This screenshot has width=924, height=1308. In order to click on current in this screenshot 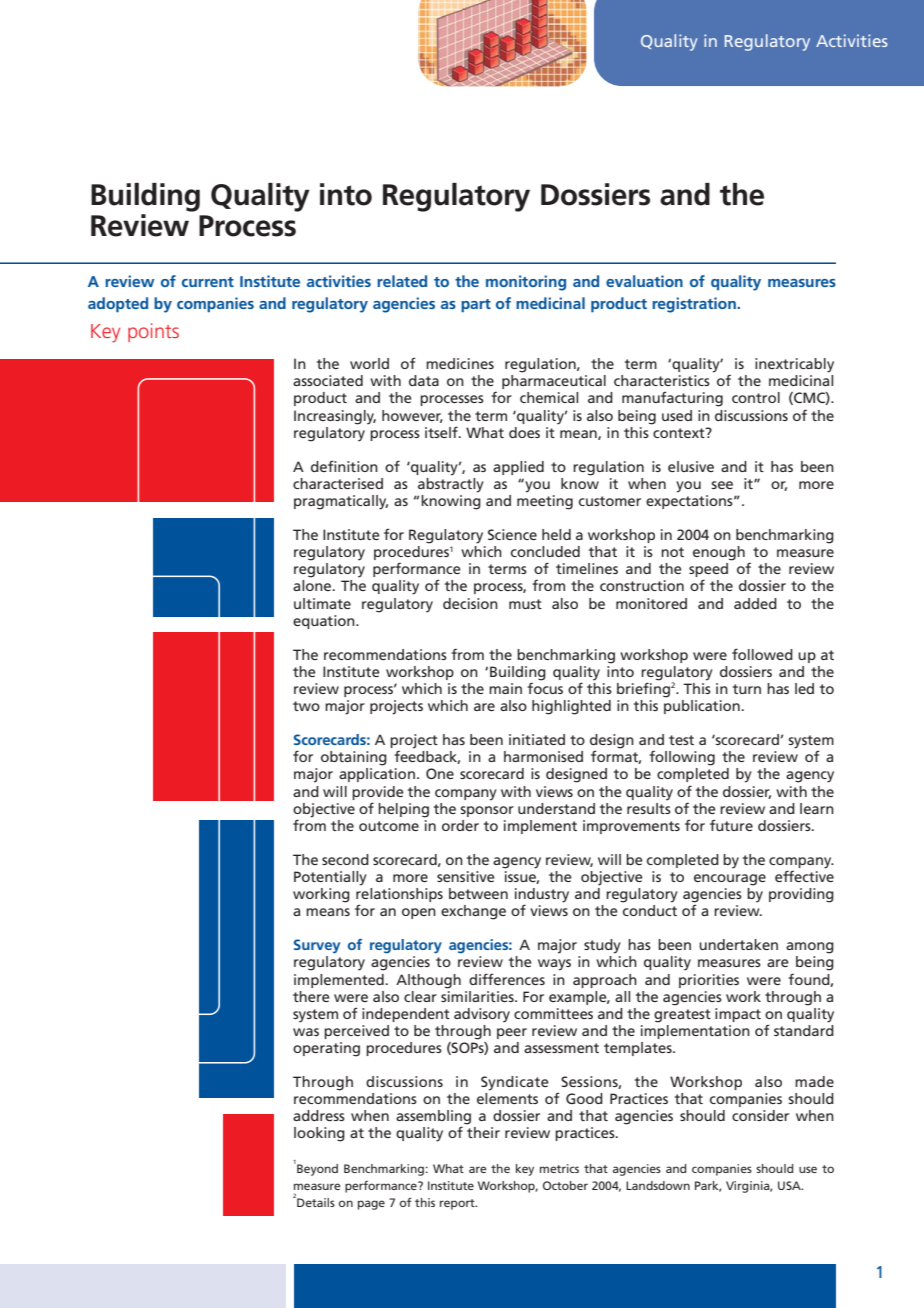, I will do `click(208, 282)`.
